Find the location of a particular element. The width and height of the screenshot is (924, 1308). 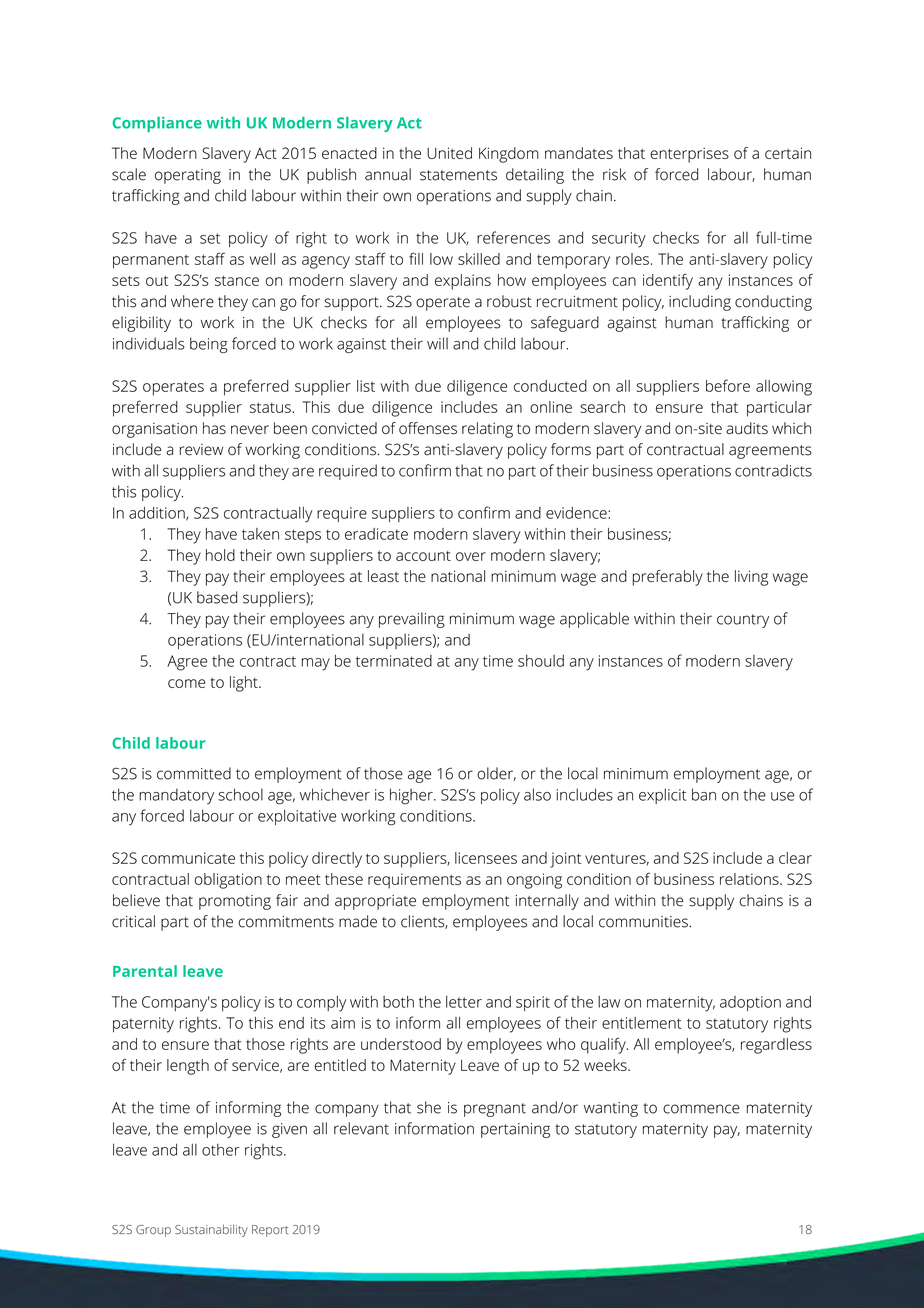

United is located at coordinates (449, 153).
